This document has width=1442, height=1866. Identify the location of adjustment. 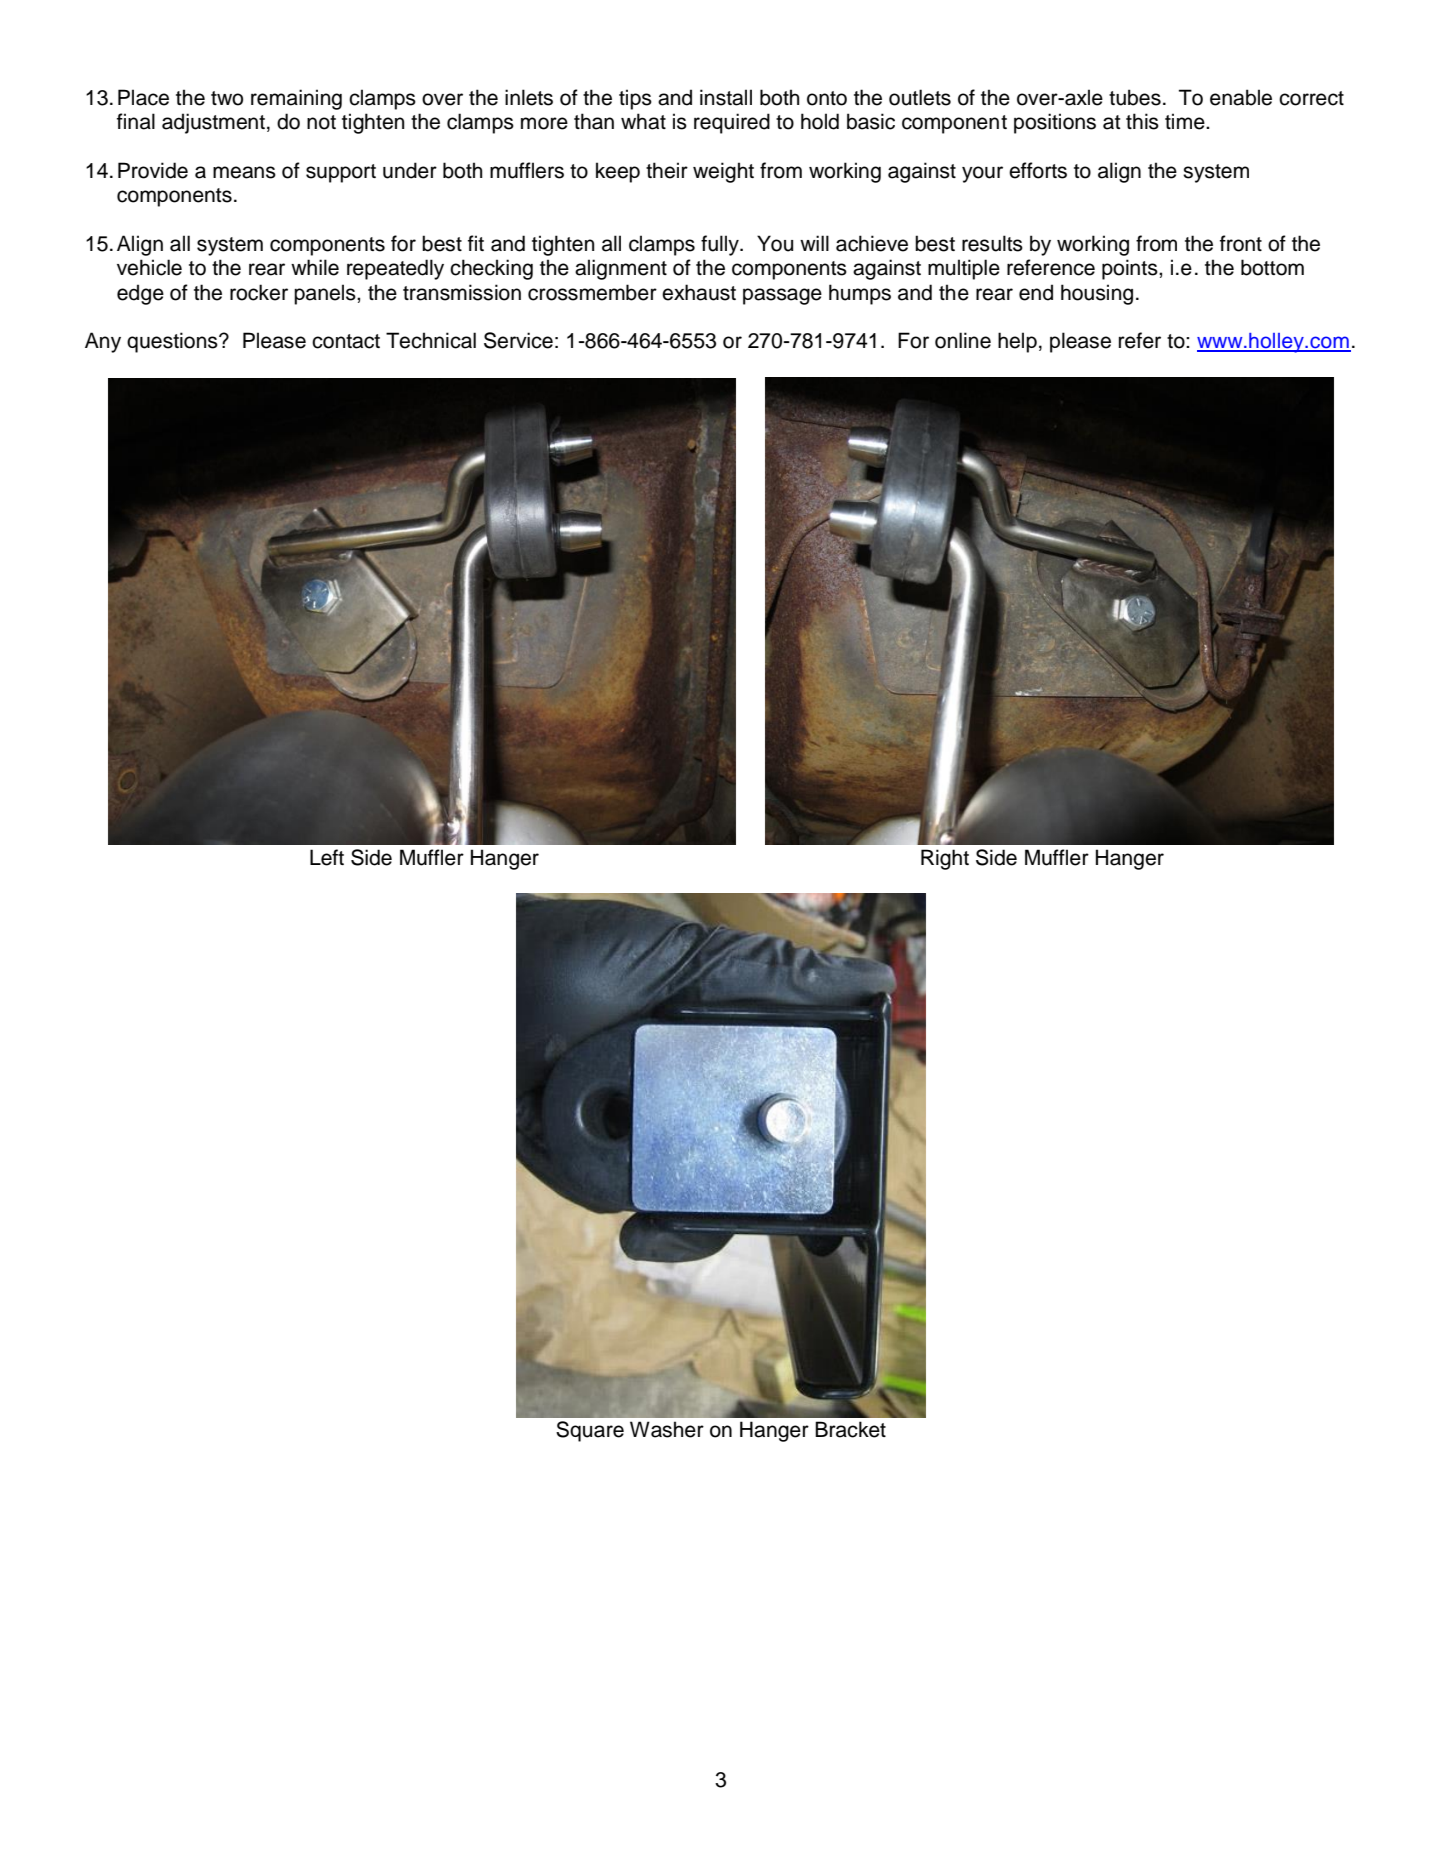
(213, 123).
